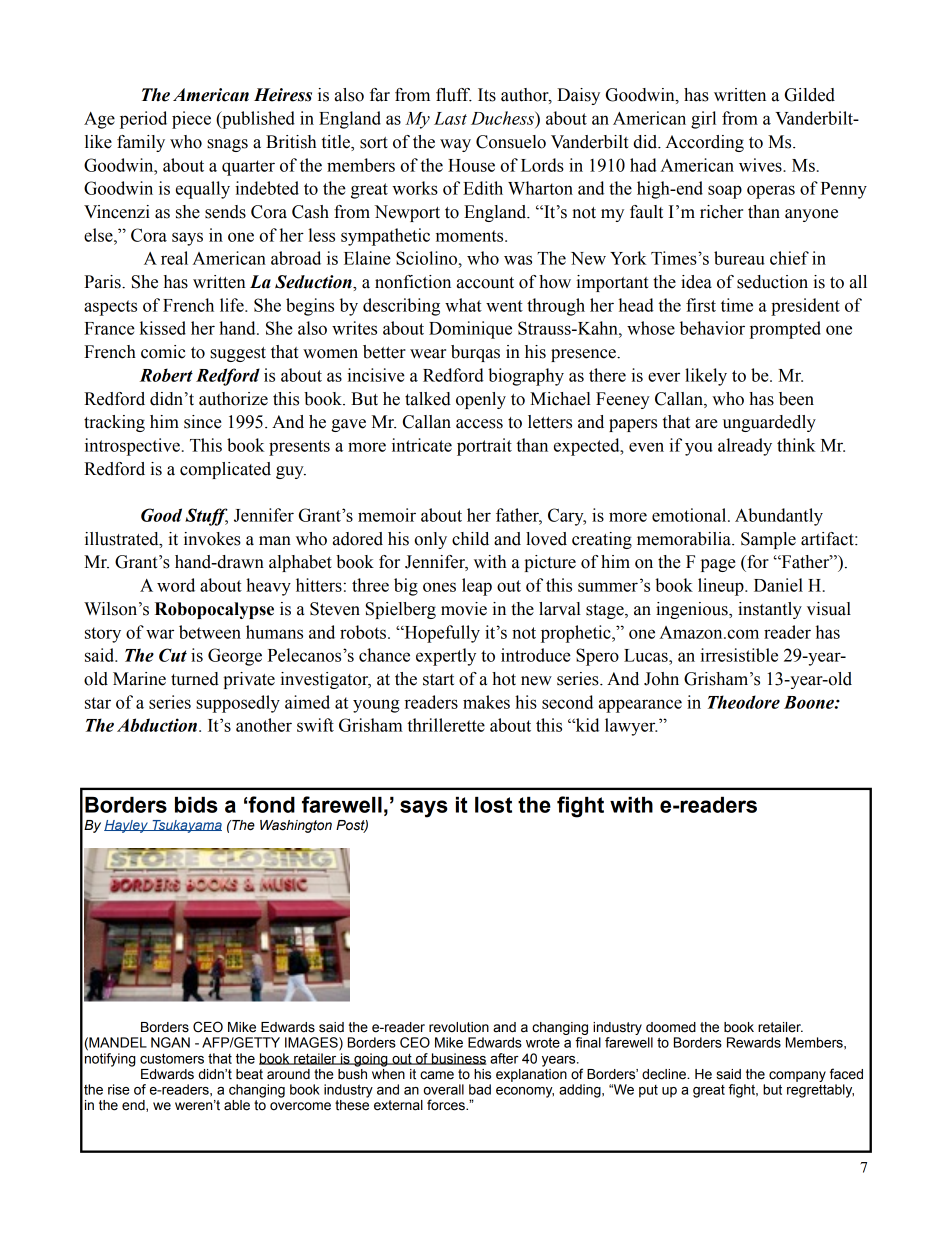 The image size is (952, 1233). Describe the element at coordinates (703, 120) in the document. I see `girl` at that location.
